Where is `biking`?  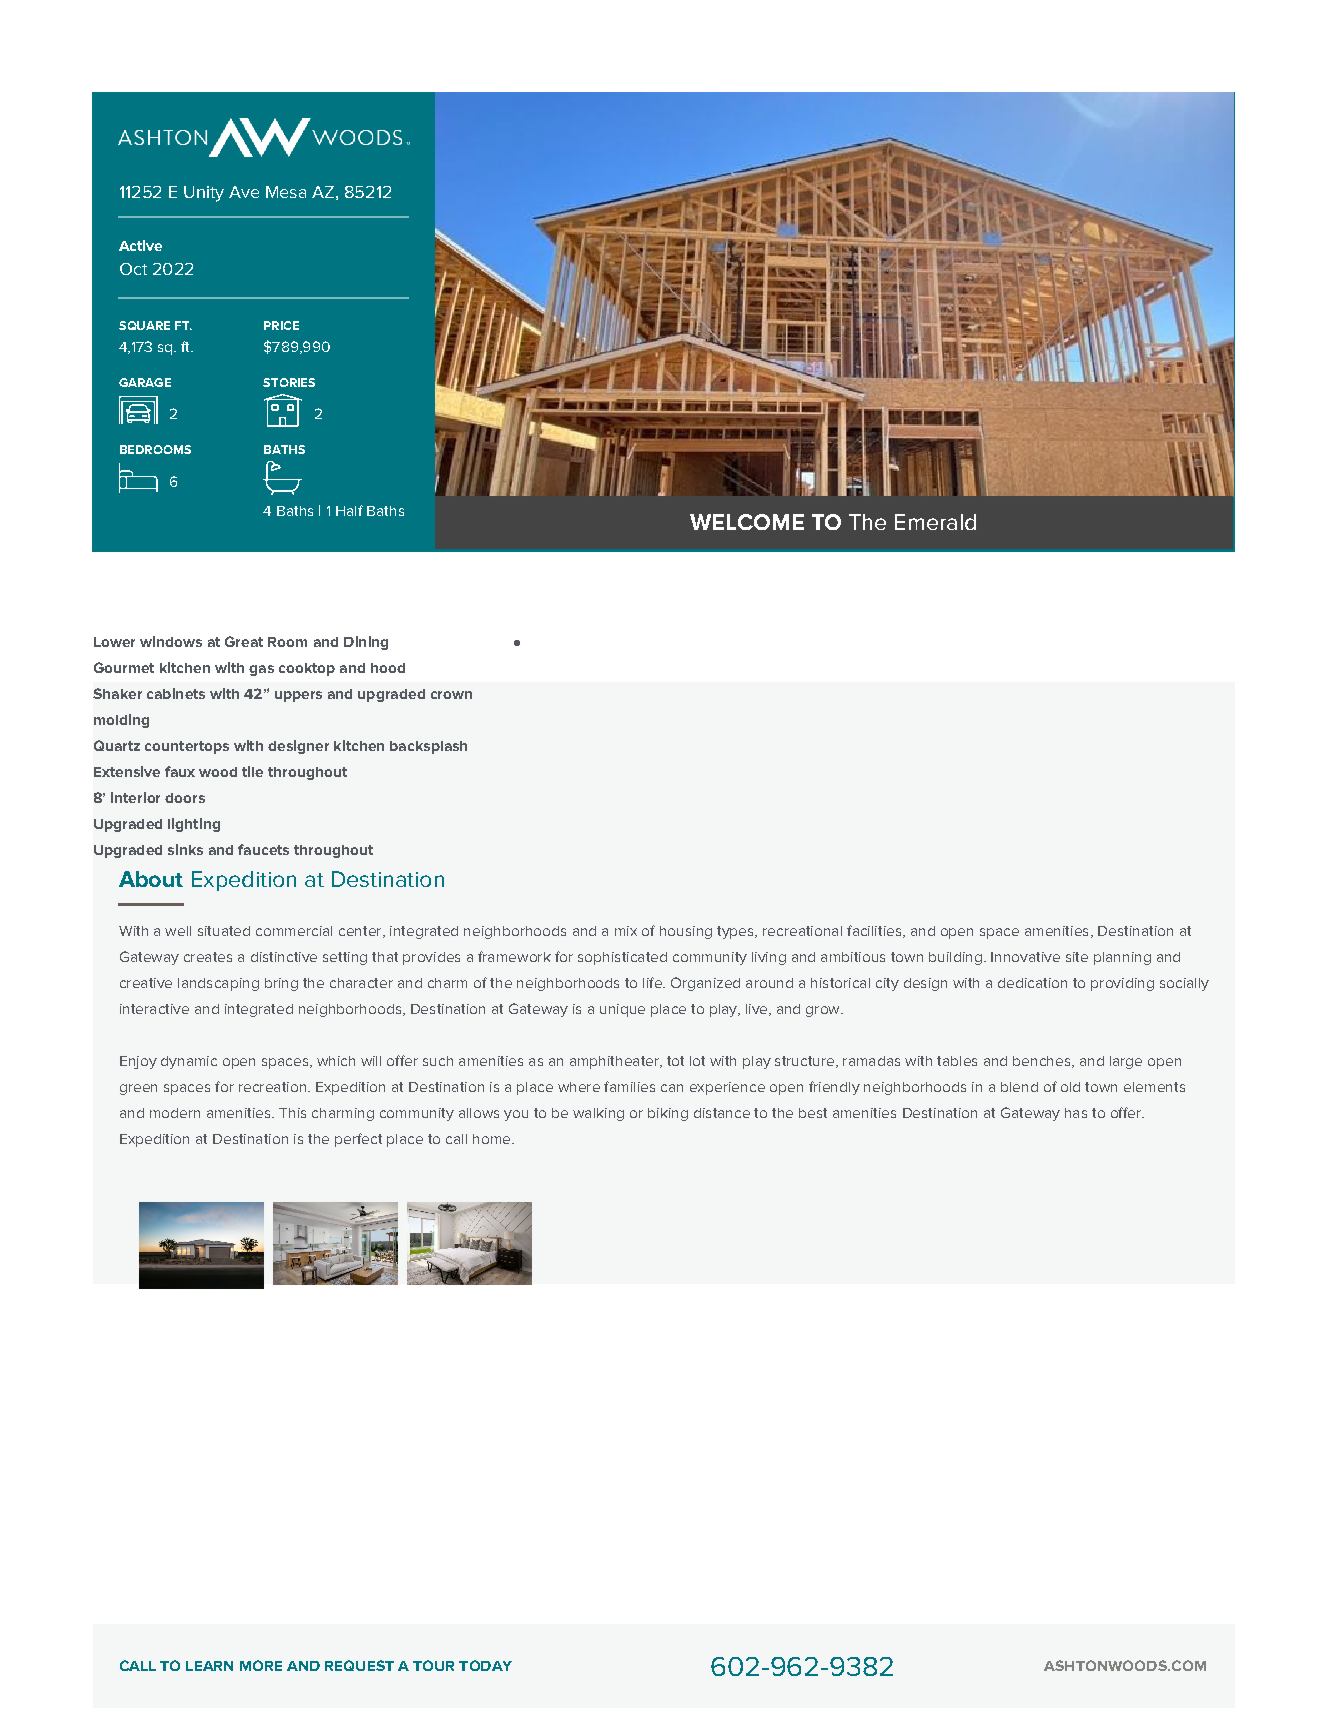 biking is located at coordinates (668, 1114).
